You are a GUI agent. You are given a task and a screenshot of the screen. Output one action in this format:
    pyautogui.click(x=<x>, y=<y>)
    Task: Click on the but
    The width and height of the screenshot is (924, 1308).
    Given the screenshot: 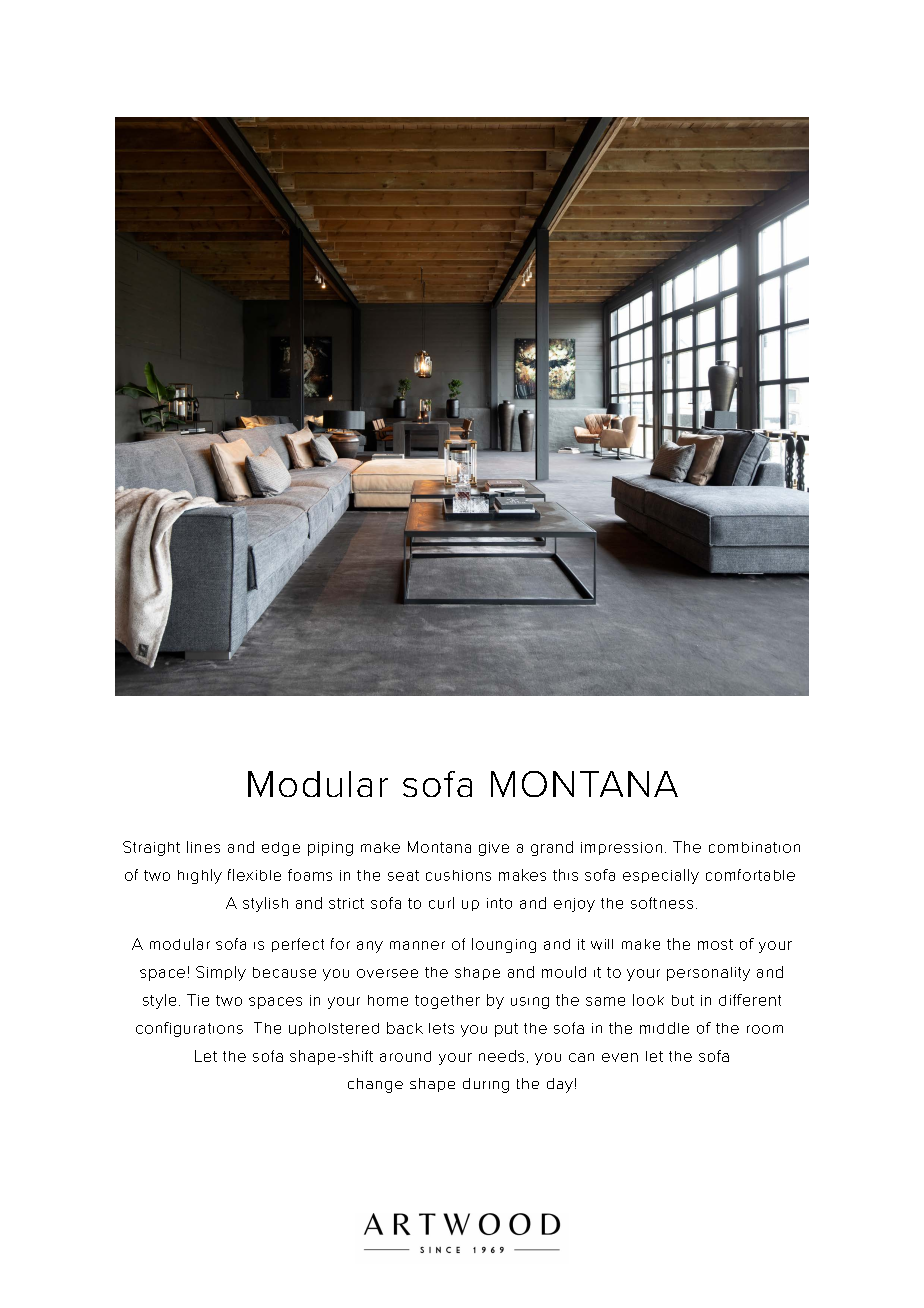 What is the action you would take?
    pyautogui.click(x=683, y=1000)
